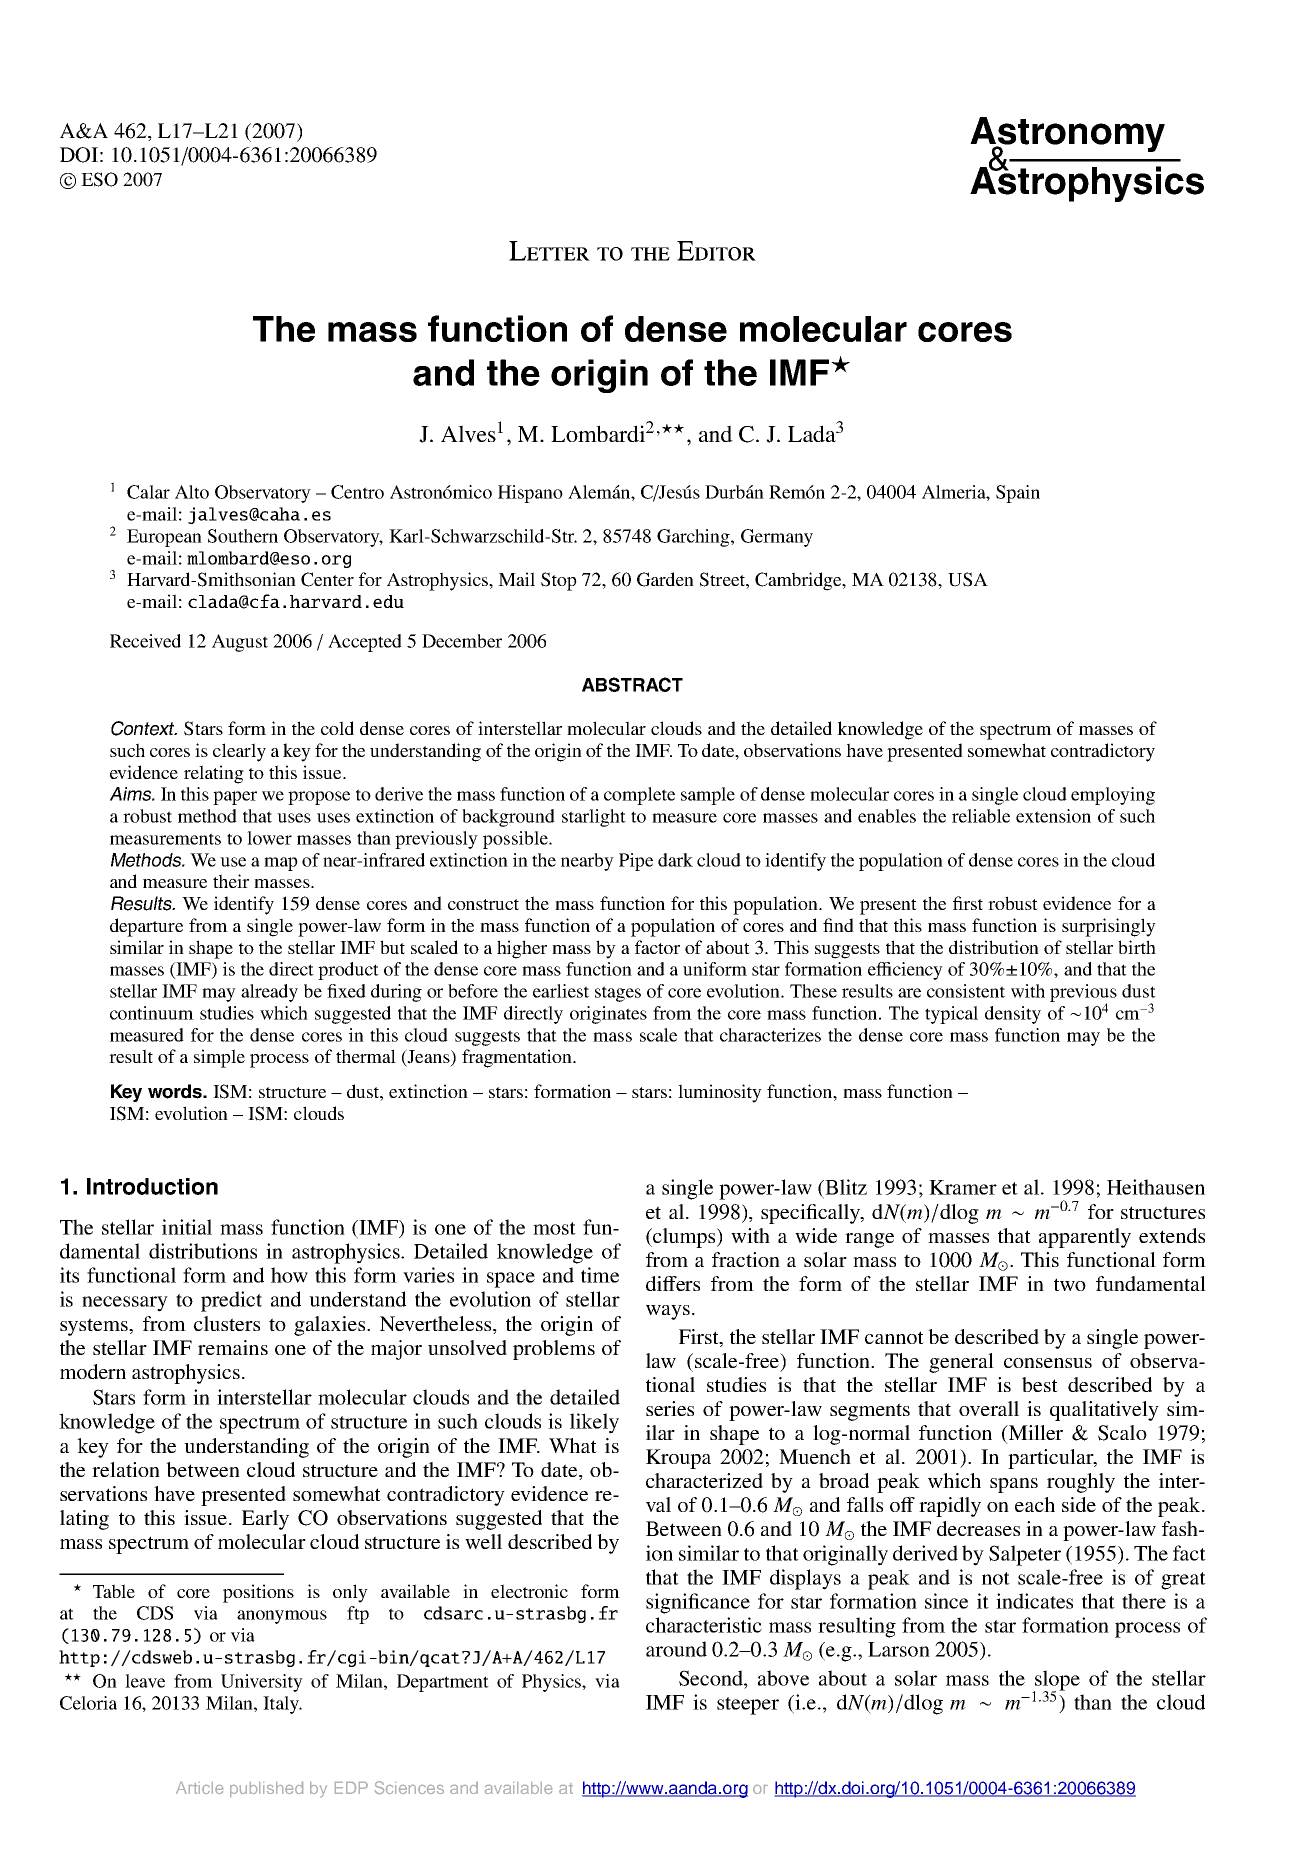 This screenshot has height=1849, width=1307. Describe the element at coordinates (639, 796) in the screenshot. I see `complete` at that location.
